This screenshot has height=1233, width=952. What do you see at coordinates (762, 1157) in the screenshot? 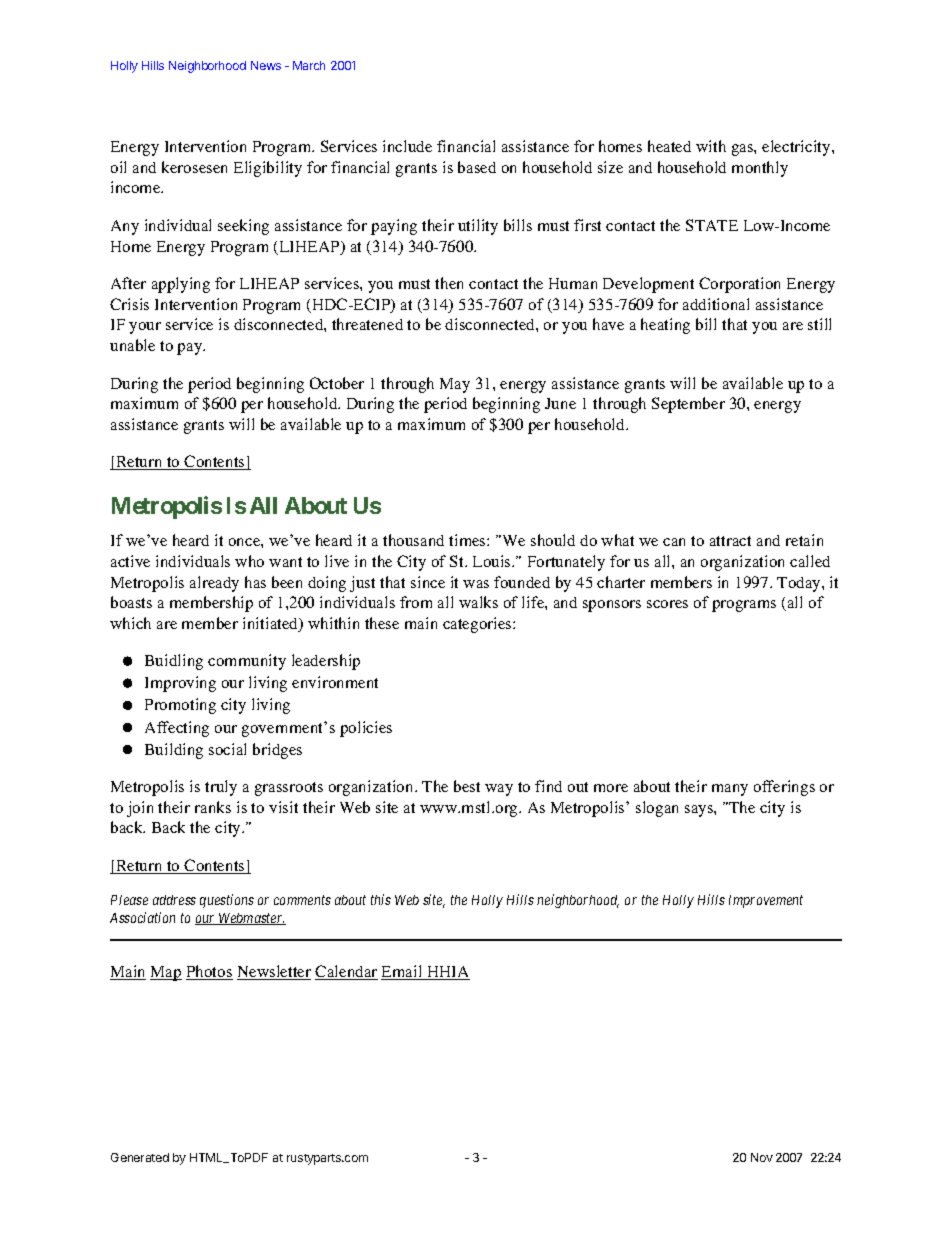
I see `Nov` at bounding box center [762, 1157].
